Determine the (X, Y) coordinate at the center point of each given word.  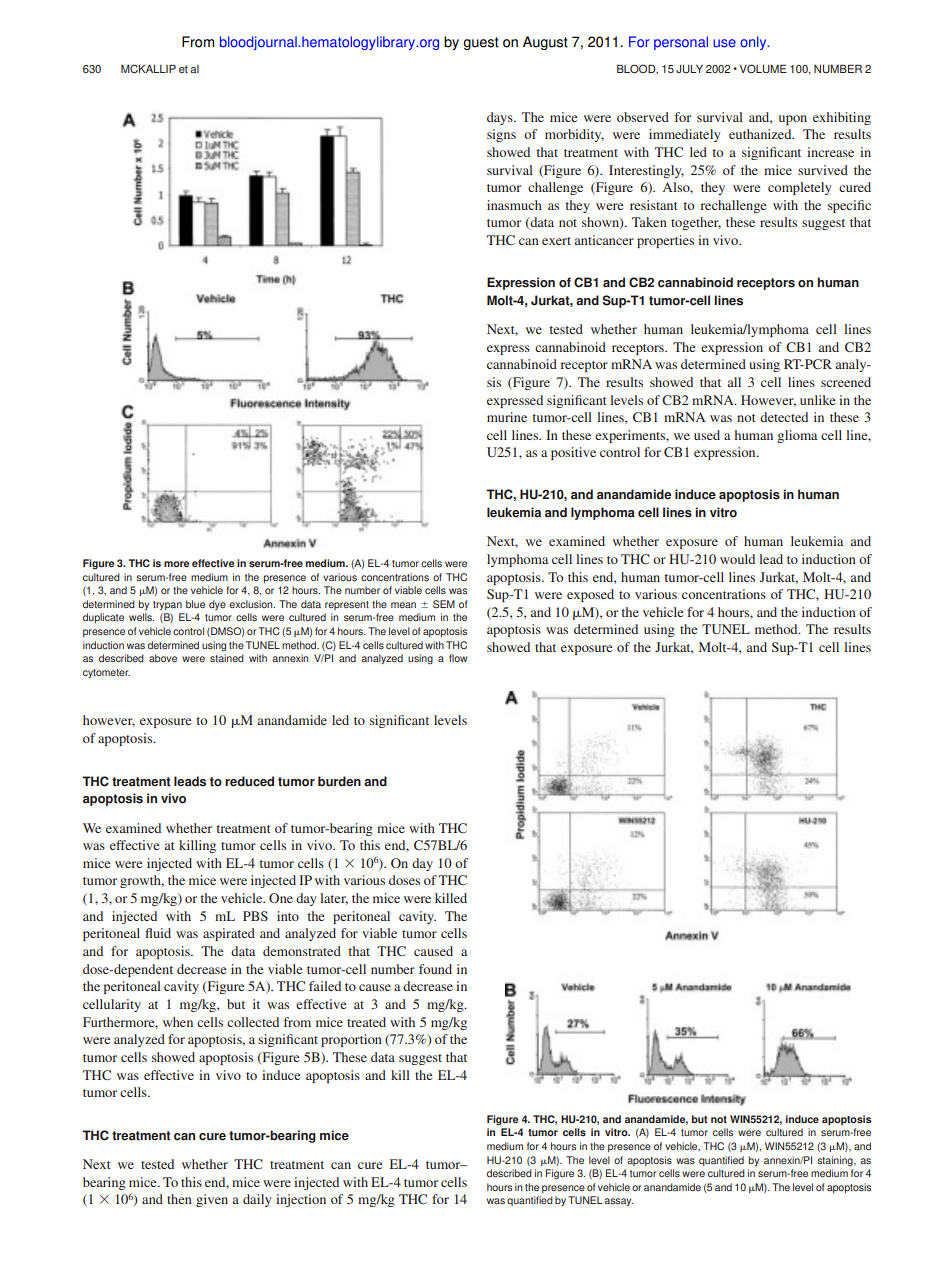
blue (195, 604)
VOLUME (763, 69)
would (737, 559)
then (179, 1199)
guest (481, 43)
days (501, 118)
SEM (444, 604)
